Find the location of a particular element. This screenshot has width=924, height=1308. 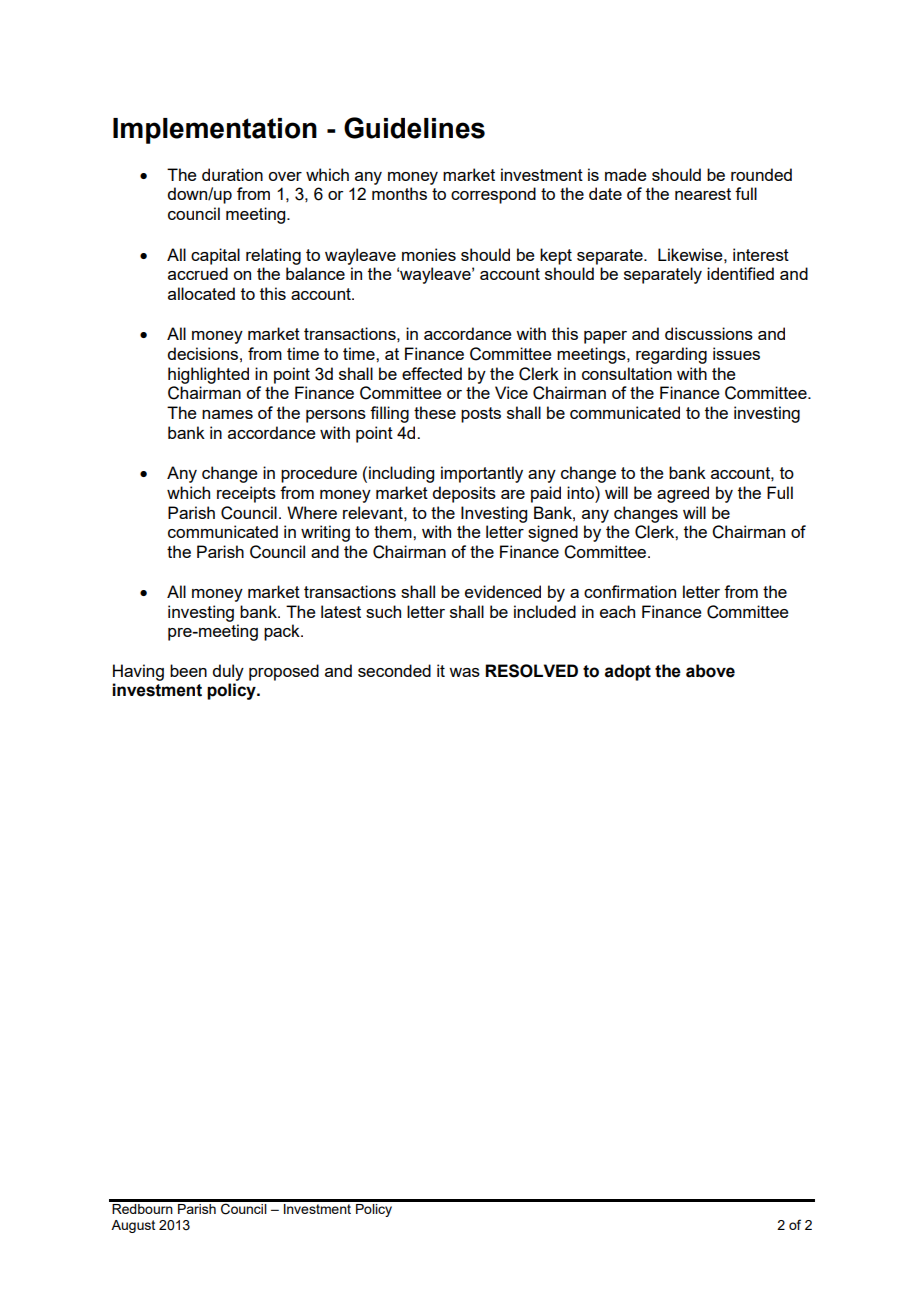

RESOLVED is located at coordinates (531, 671).
